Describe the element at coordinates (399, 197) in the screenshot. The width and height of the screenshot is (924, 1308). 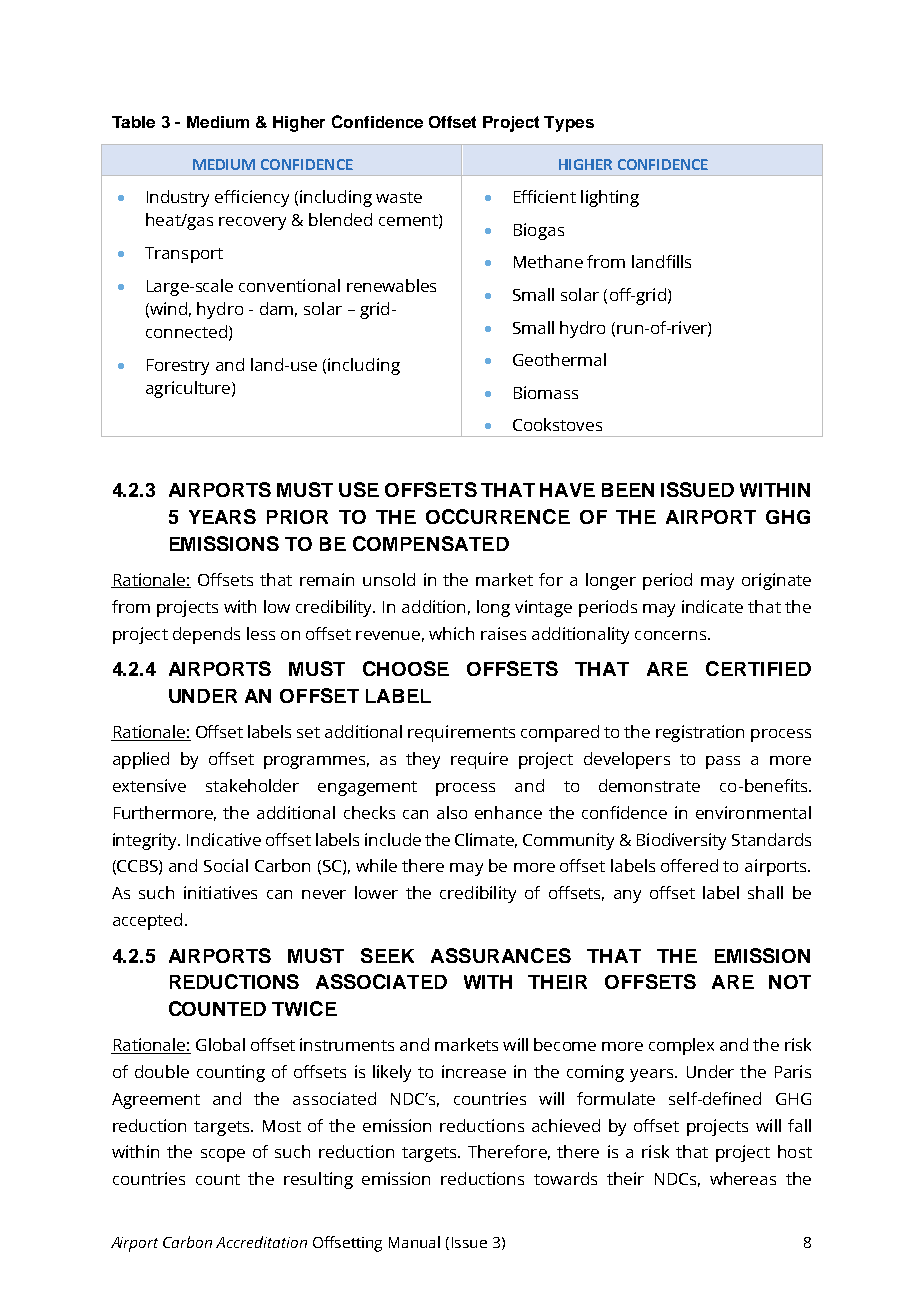
I see `waste` at that location.
